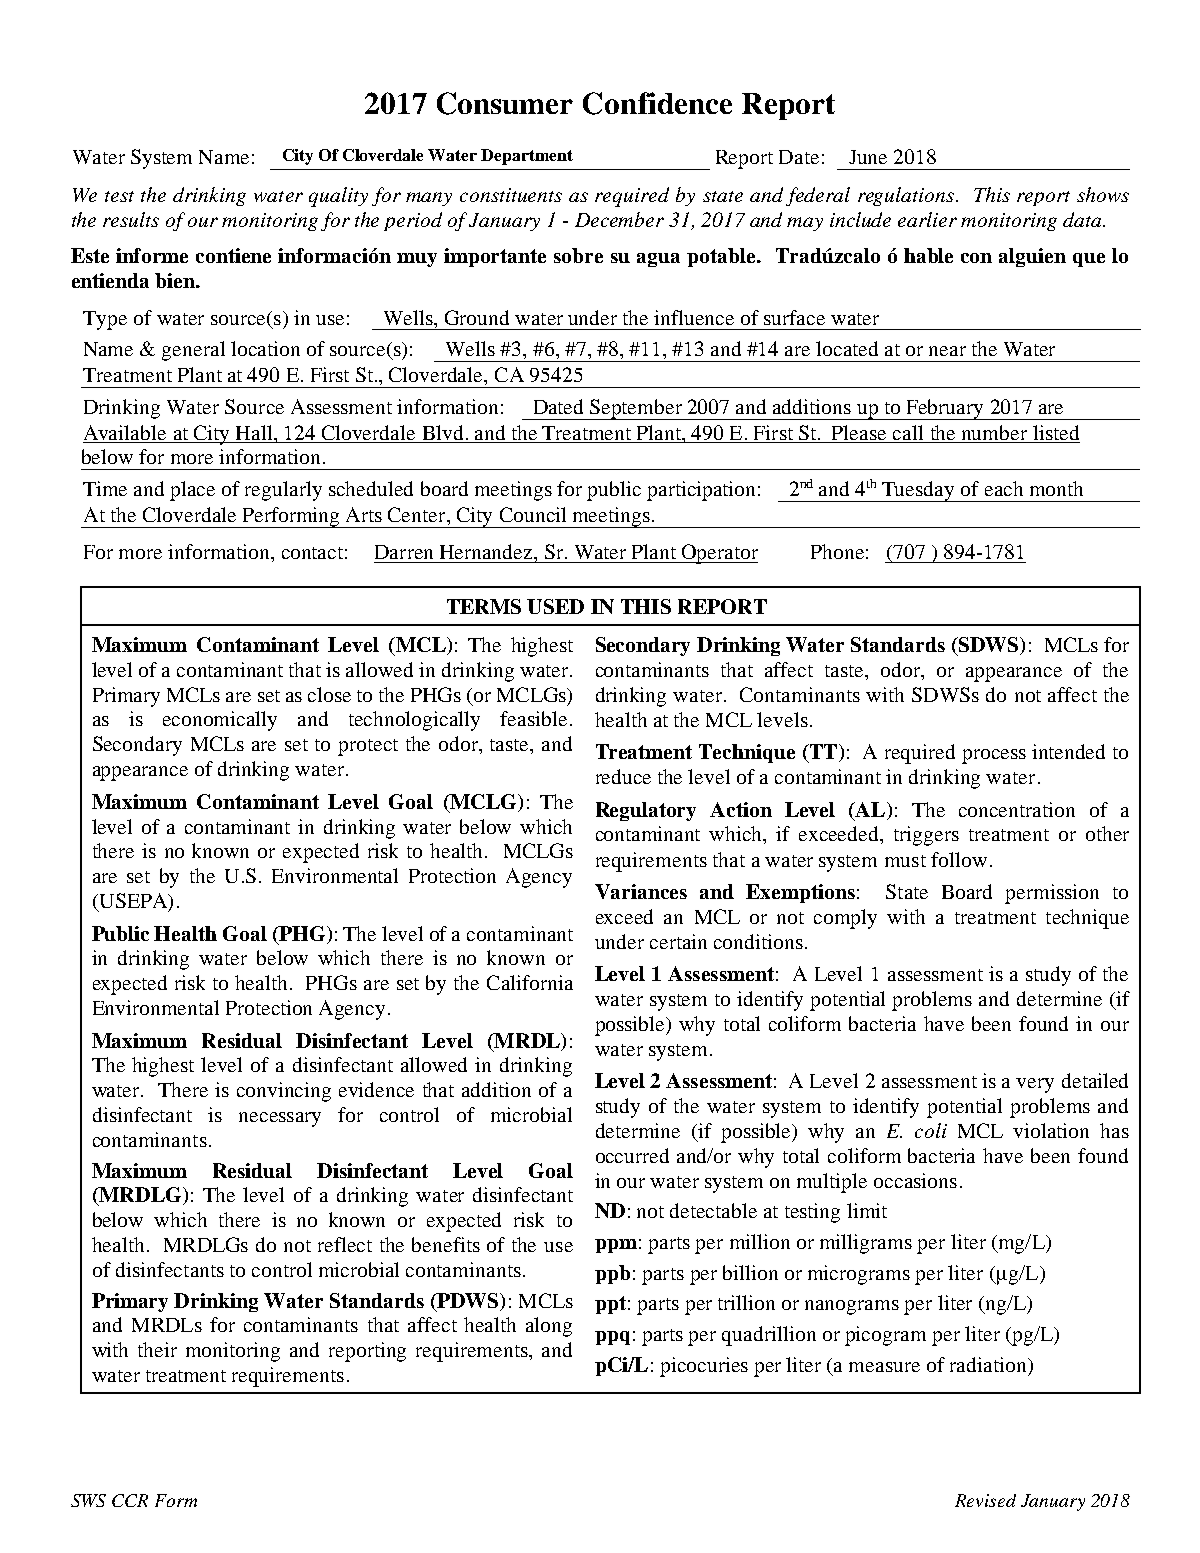 This screenshot has width=1200, height=1553. What do you see at coordinates (527, 157) in the screenshot?
I see `Department` at bounding box center [527, 157].
